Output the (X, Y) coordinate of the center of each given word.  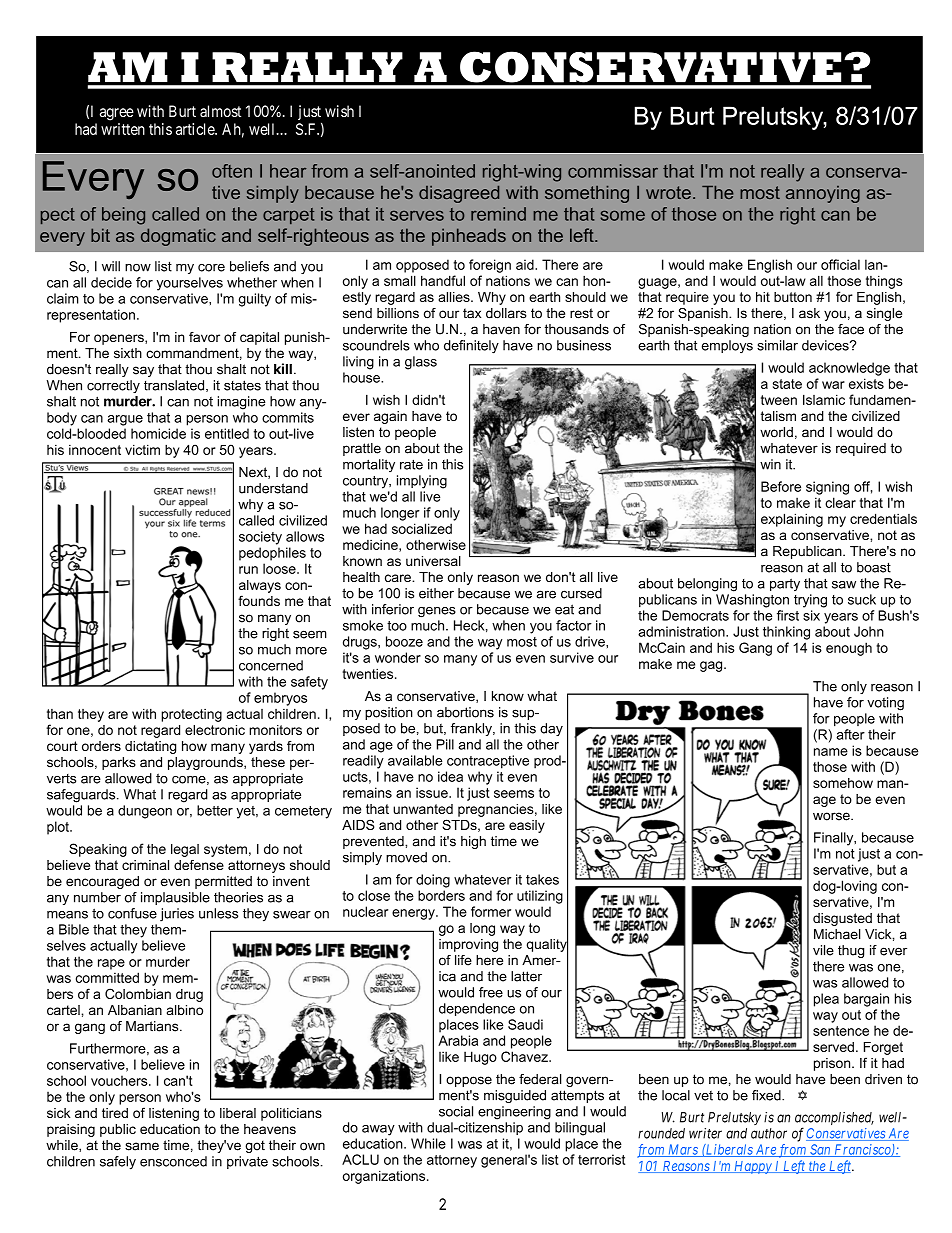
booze (404, 641)
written (123, 129)
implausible (175, 898)
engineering (514, 1113)
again (390, 417)
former (491, 911)
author (769, 1133)
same (142, 1146)
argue (125, 420)
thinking (786, 633)
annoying (823, 194)
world (776, 432)
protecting (191, 715)
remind (498, 214)
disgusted (842, 919)
